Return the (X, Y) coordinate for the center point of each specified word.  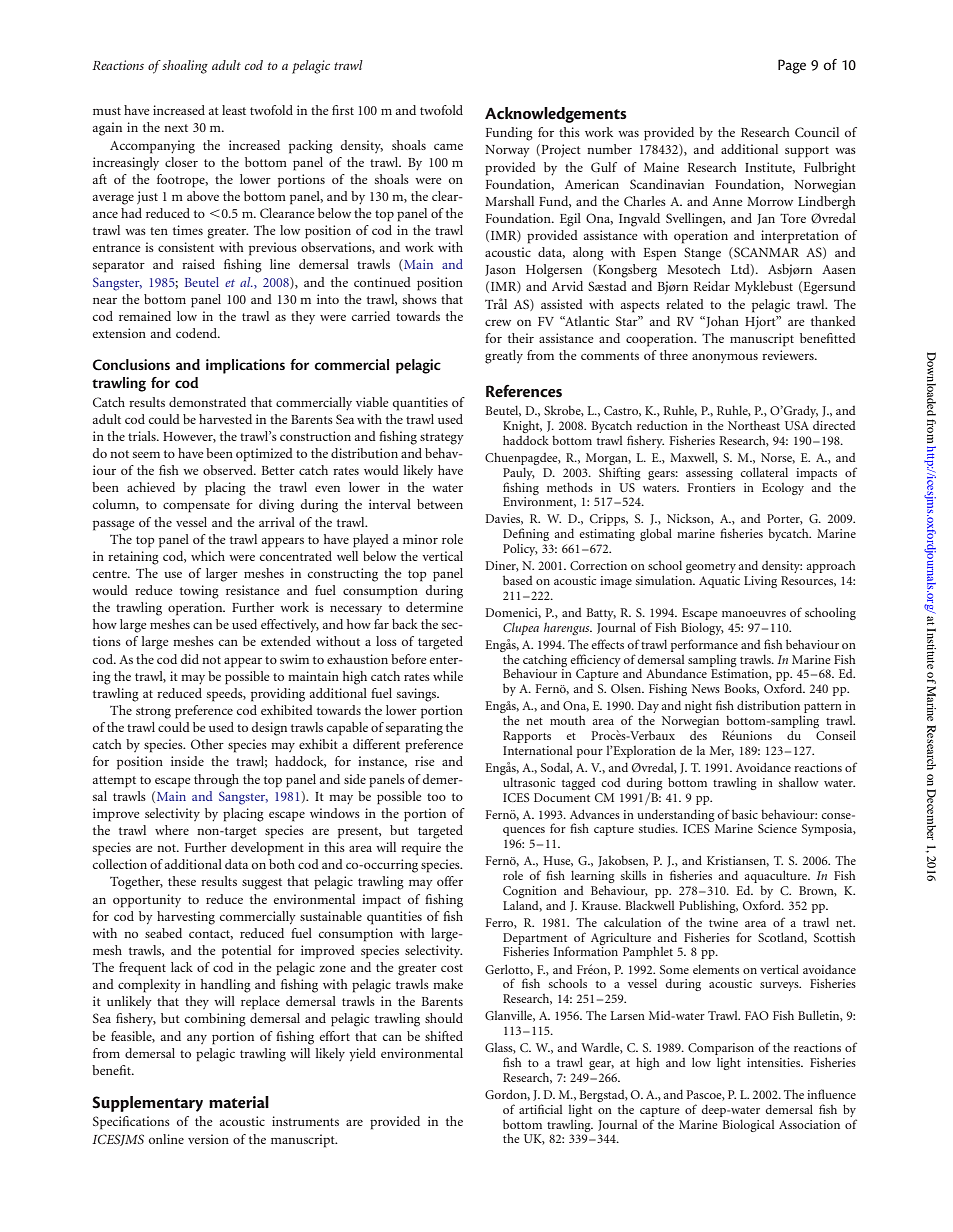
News (706, 688)
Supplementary (147, 1104)
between (440, 504)
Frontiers (711, 487)
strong (153, 713)
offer (450, 881)
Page (792, 66)
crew (498, 323)
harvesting (186, 918)
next (176, 128)
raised (198, 264)
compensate (196, 507)
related (685, 304)
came (448, 146)
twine (723, 922)
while (448, 676)
